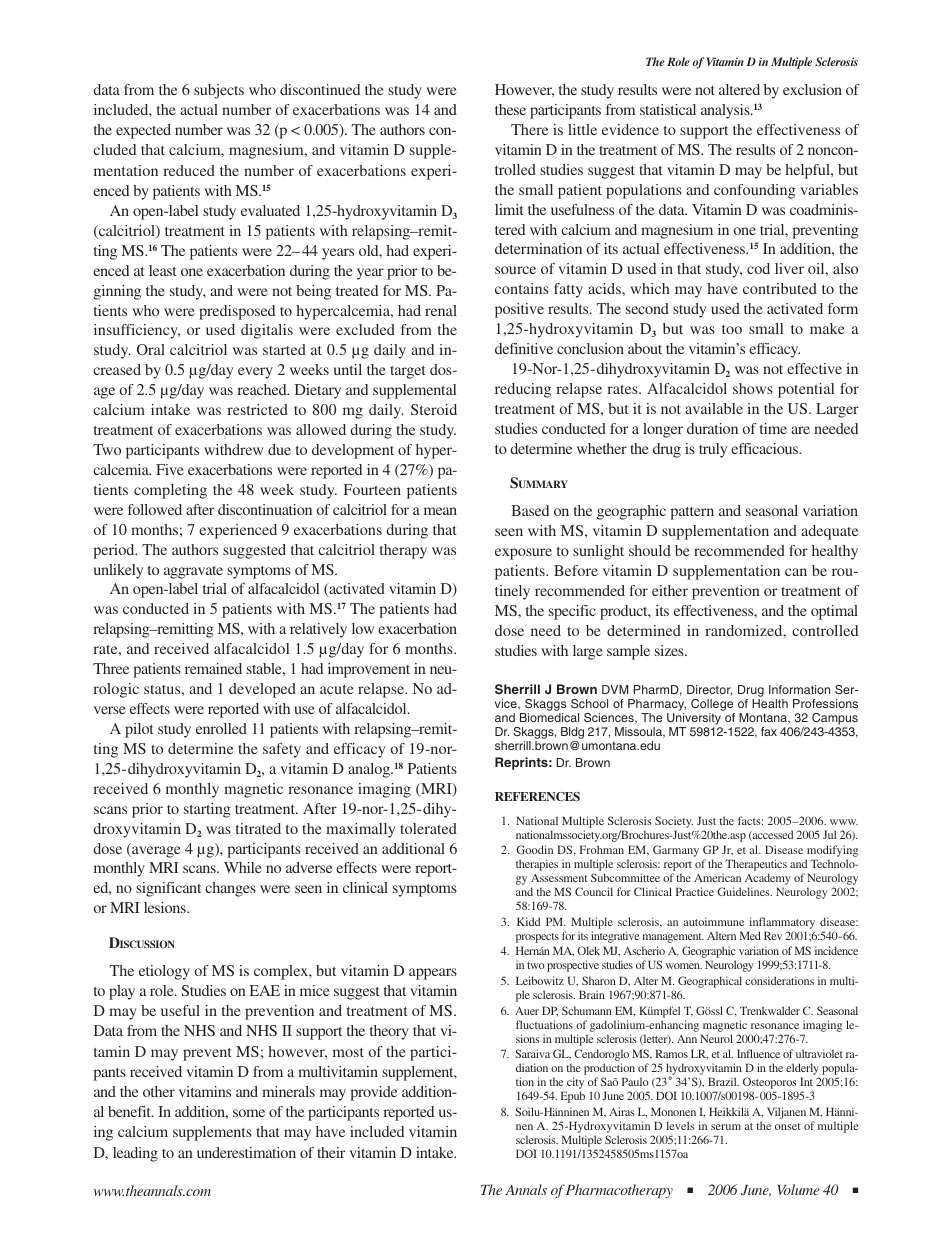  I want to click on Therapeutics, so click(756, 866).
